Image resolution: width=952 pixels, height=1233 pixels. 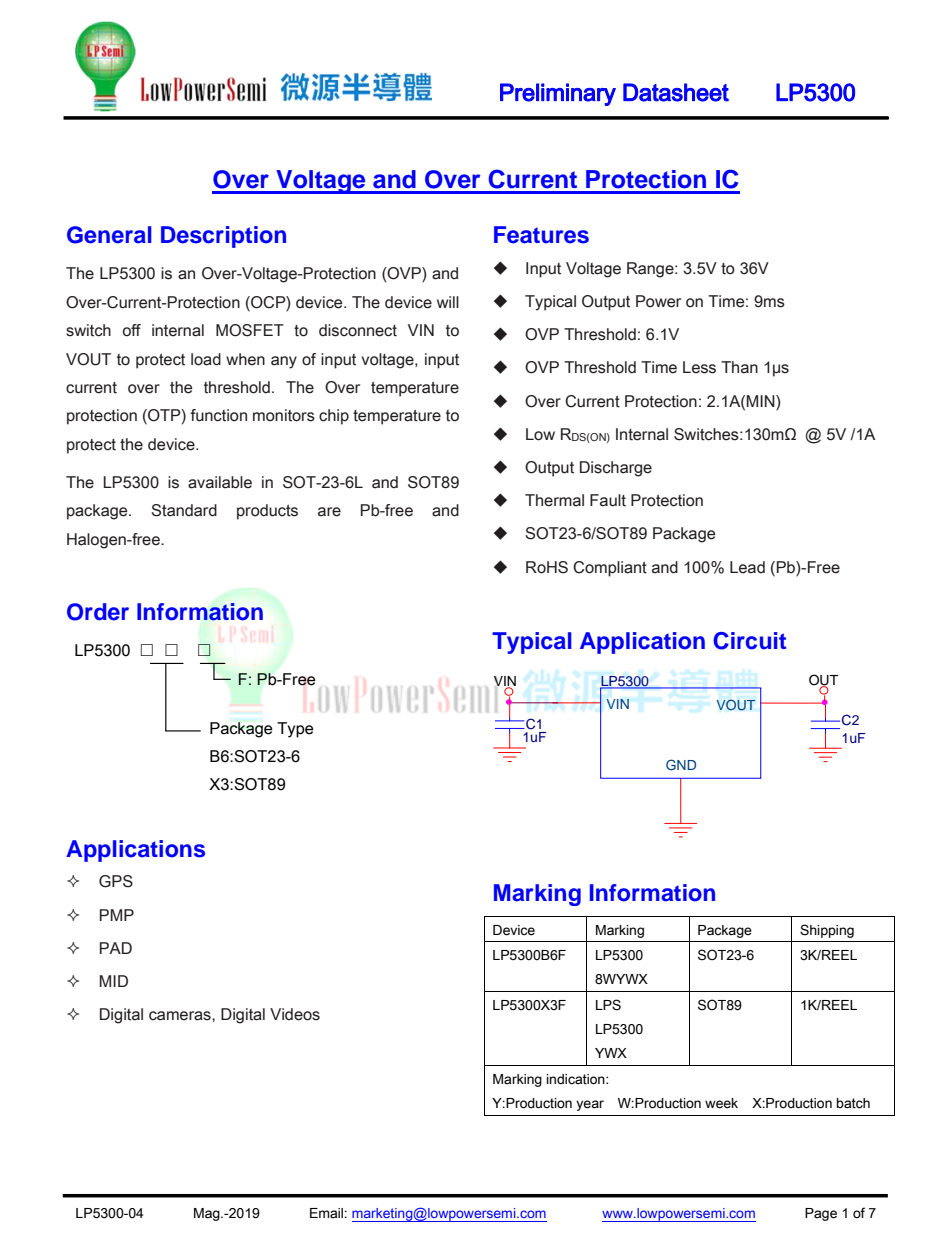 What do you see at coordinates (608, 1005) in the screenshot?
I see `LPS` at bounding box center [608, 1005].
